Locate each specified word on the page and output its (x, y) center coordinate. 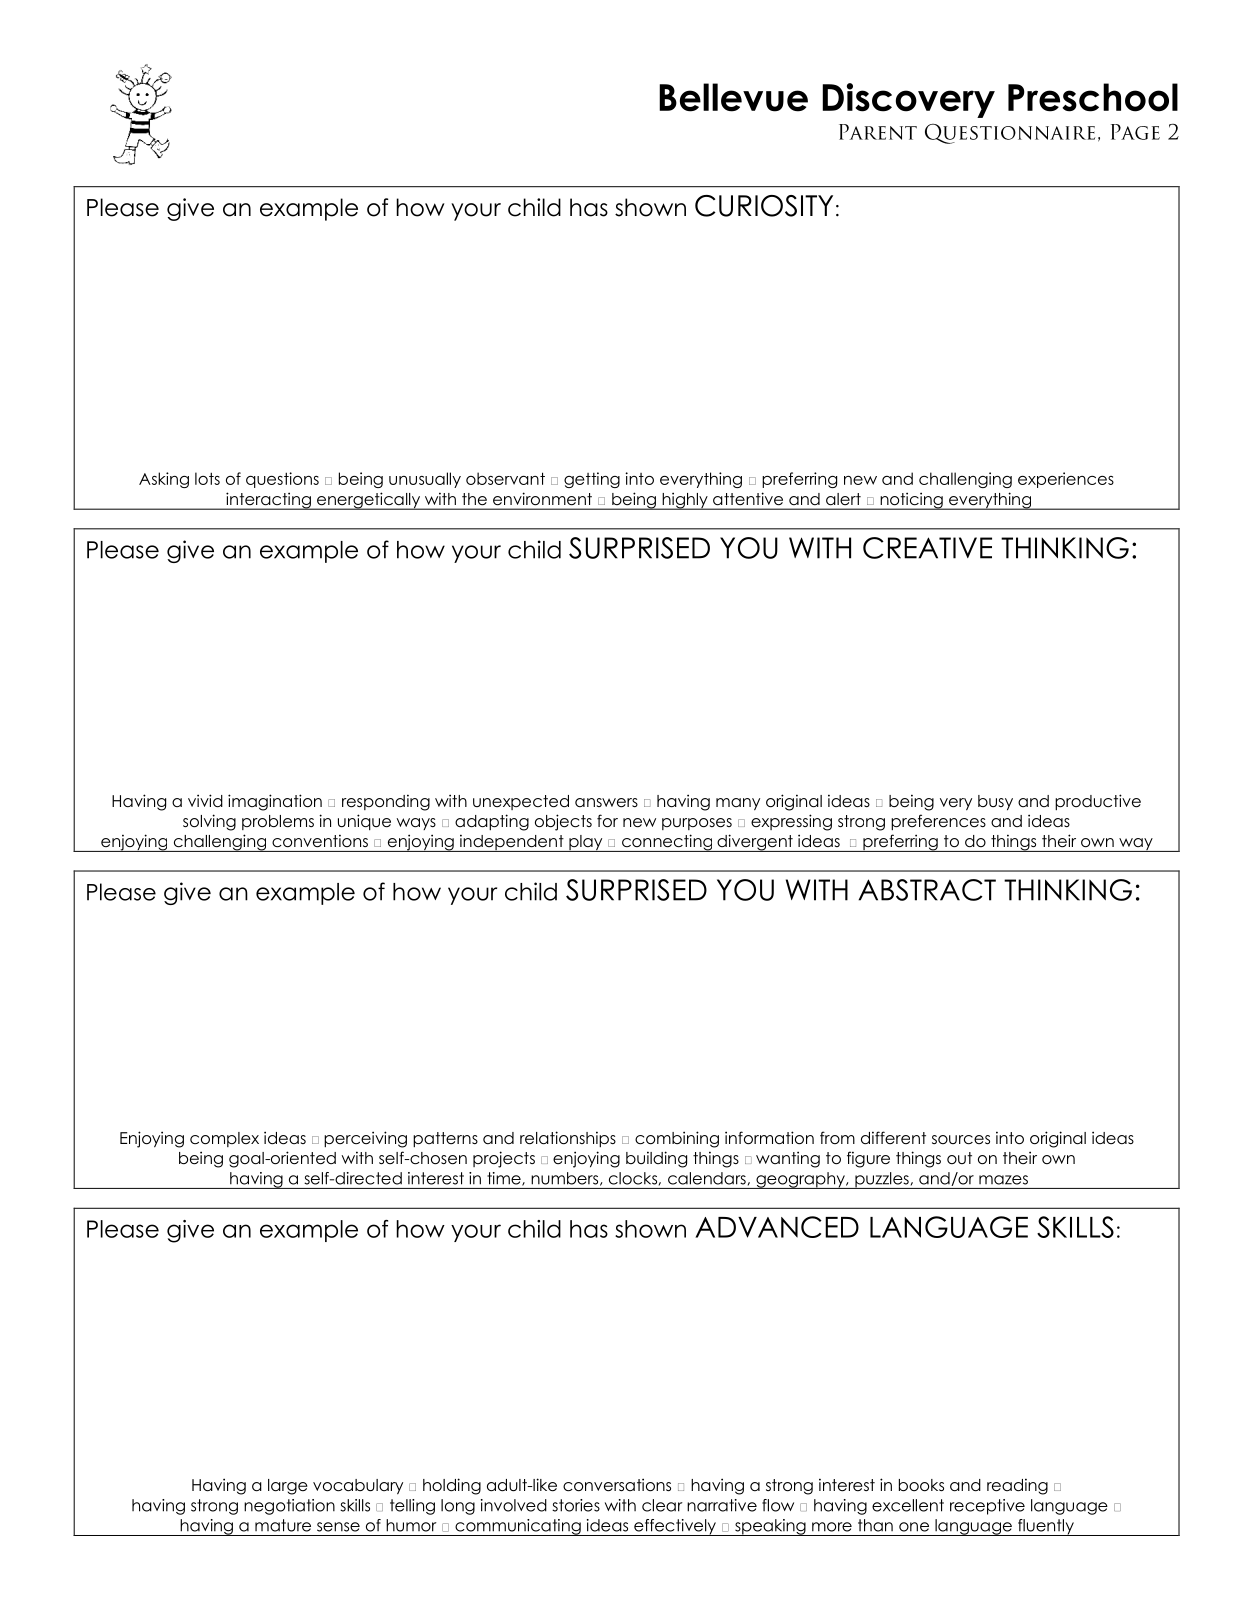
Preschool (1093, 97)
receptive (987, 1507)
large (288, 1487)
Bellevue (733, 97)
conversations (617, 1485)
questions (282, 480)
